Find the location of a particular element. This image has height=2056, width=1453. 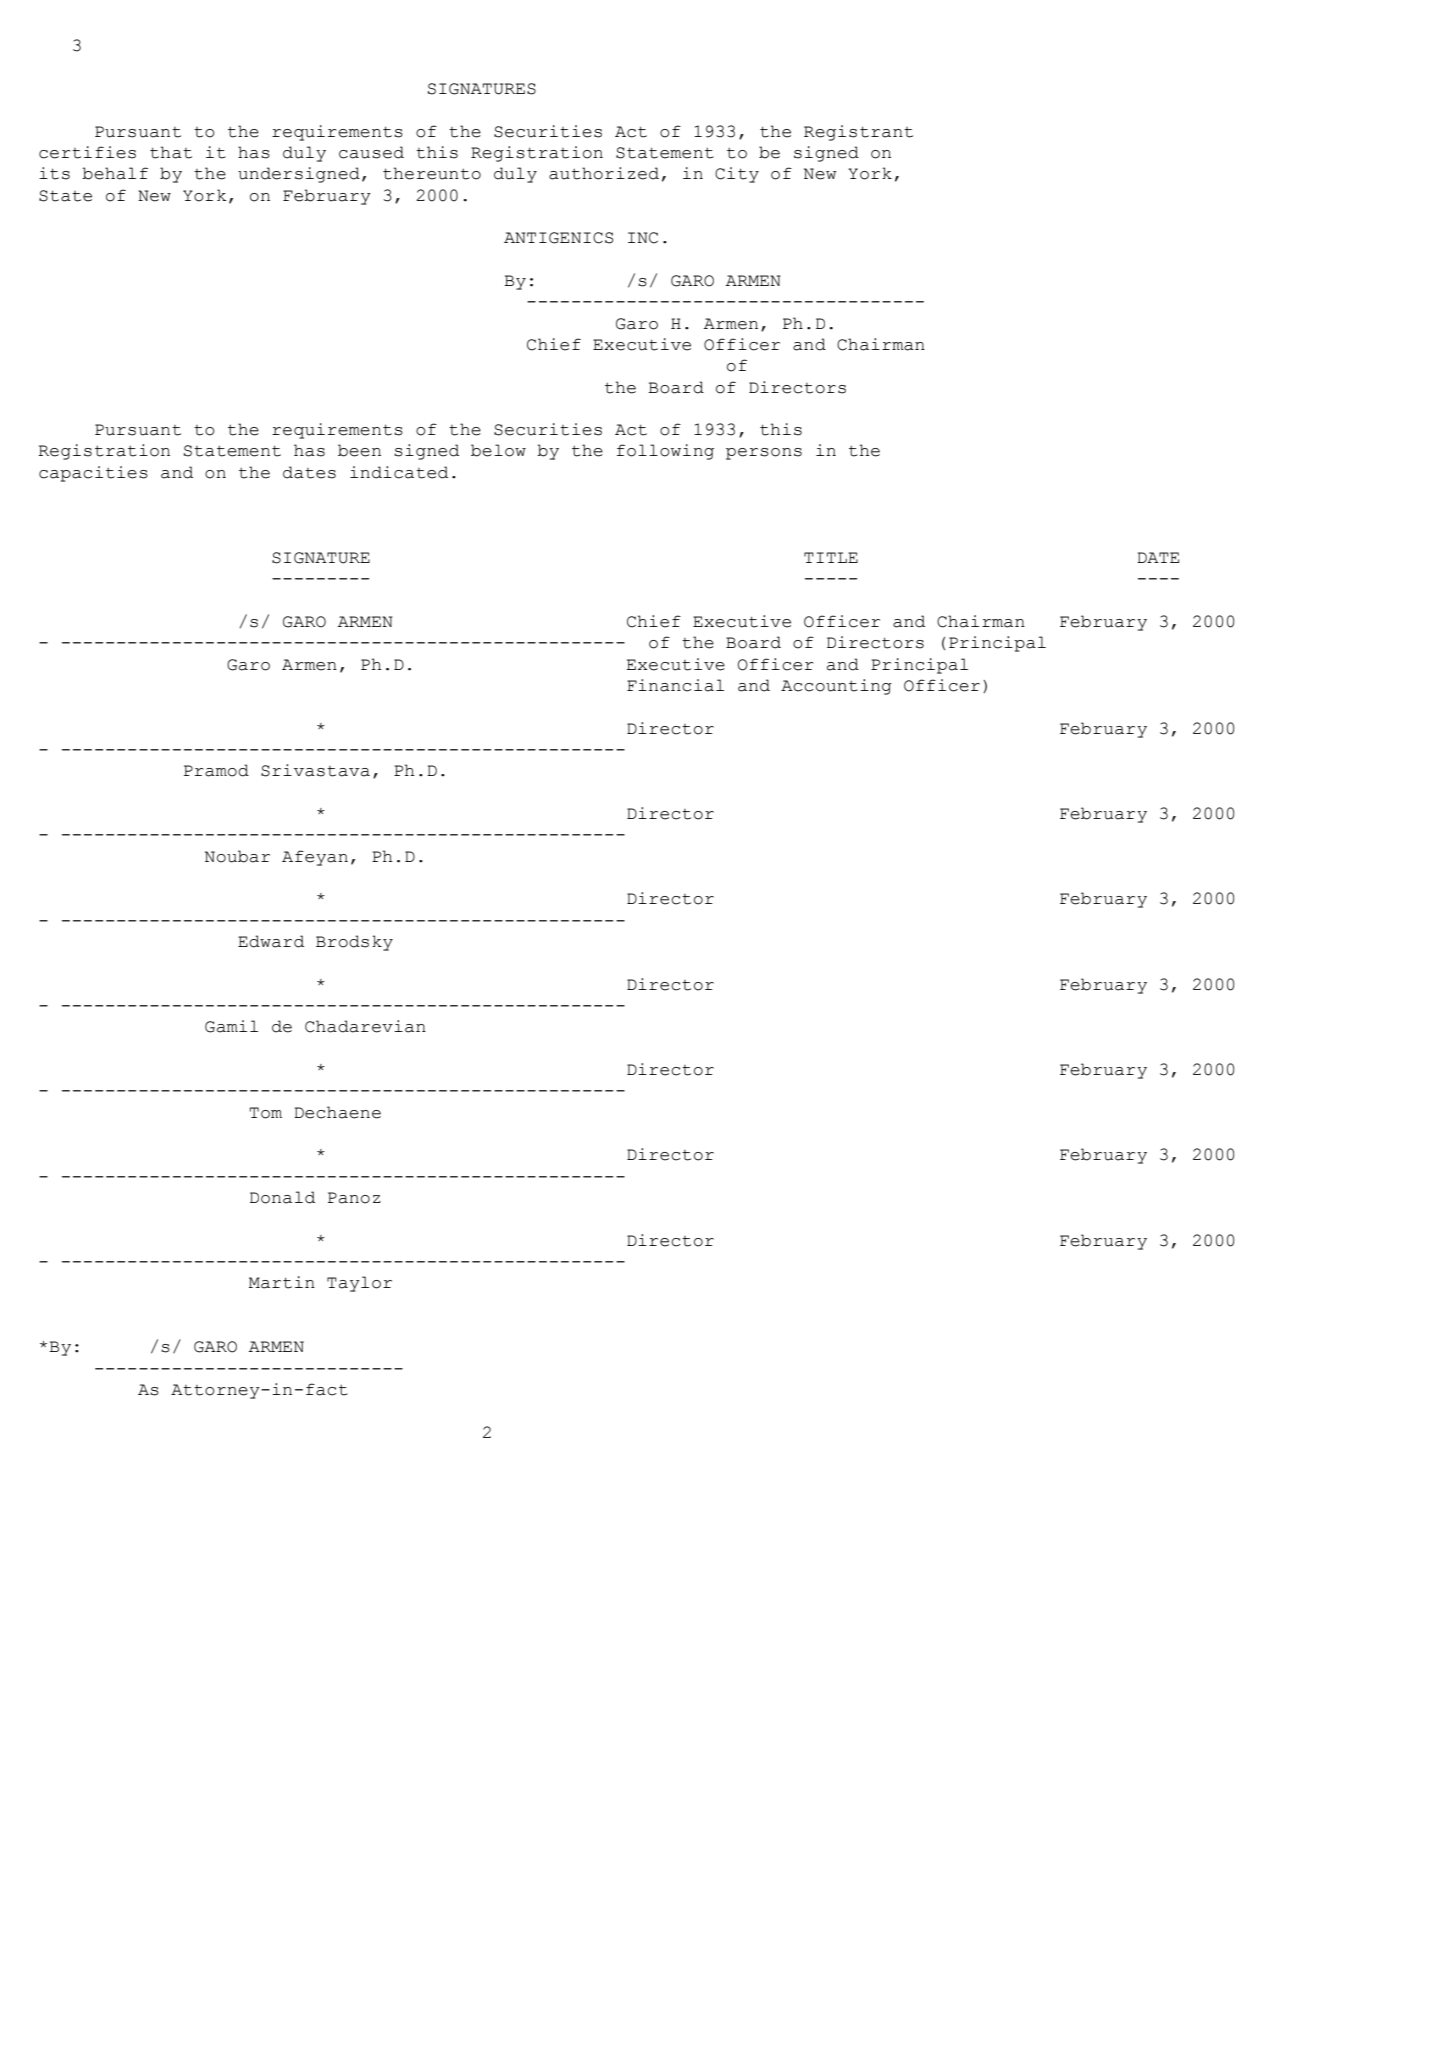

persons is located at coordinates (764, 454).
